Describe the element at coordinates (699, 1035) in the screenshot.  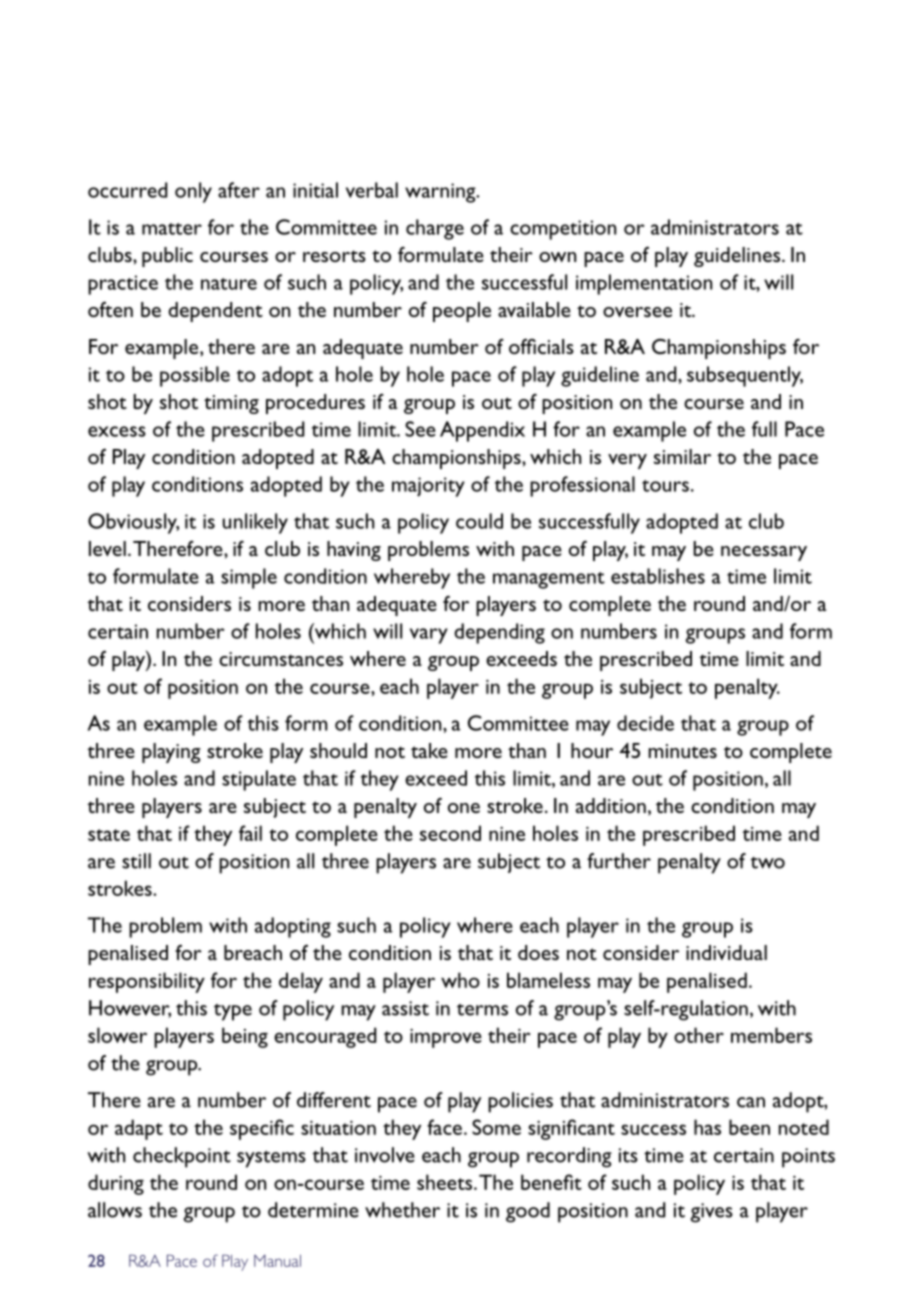
I see `other` at that location.
